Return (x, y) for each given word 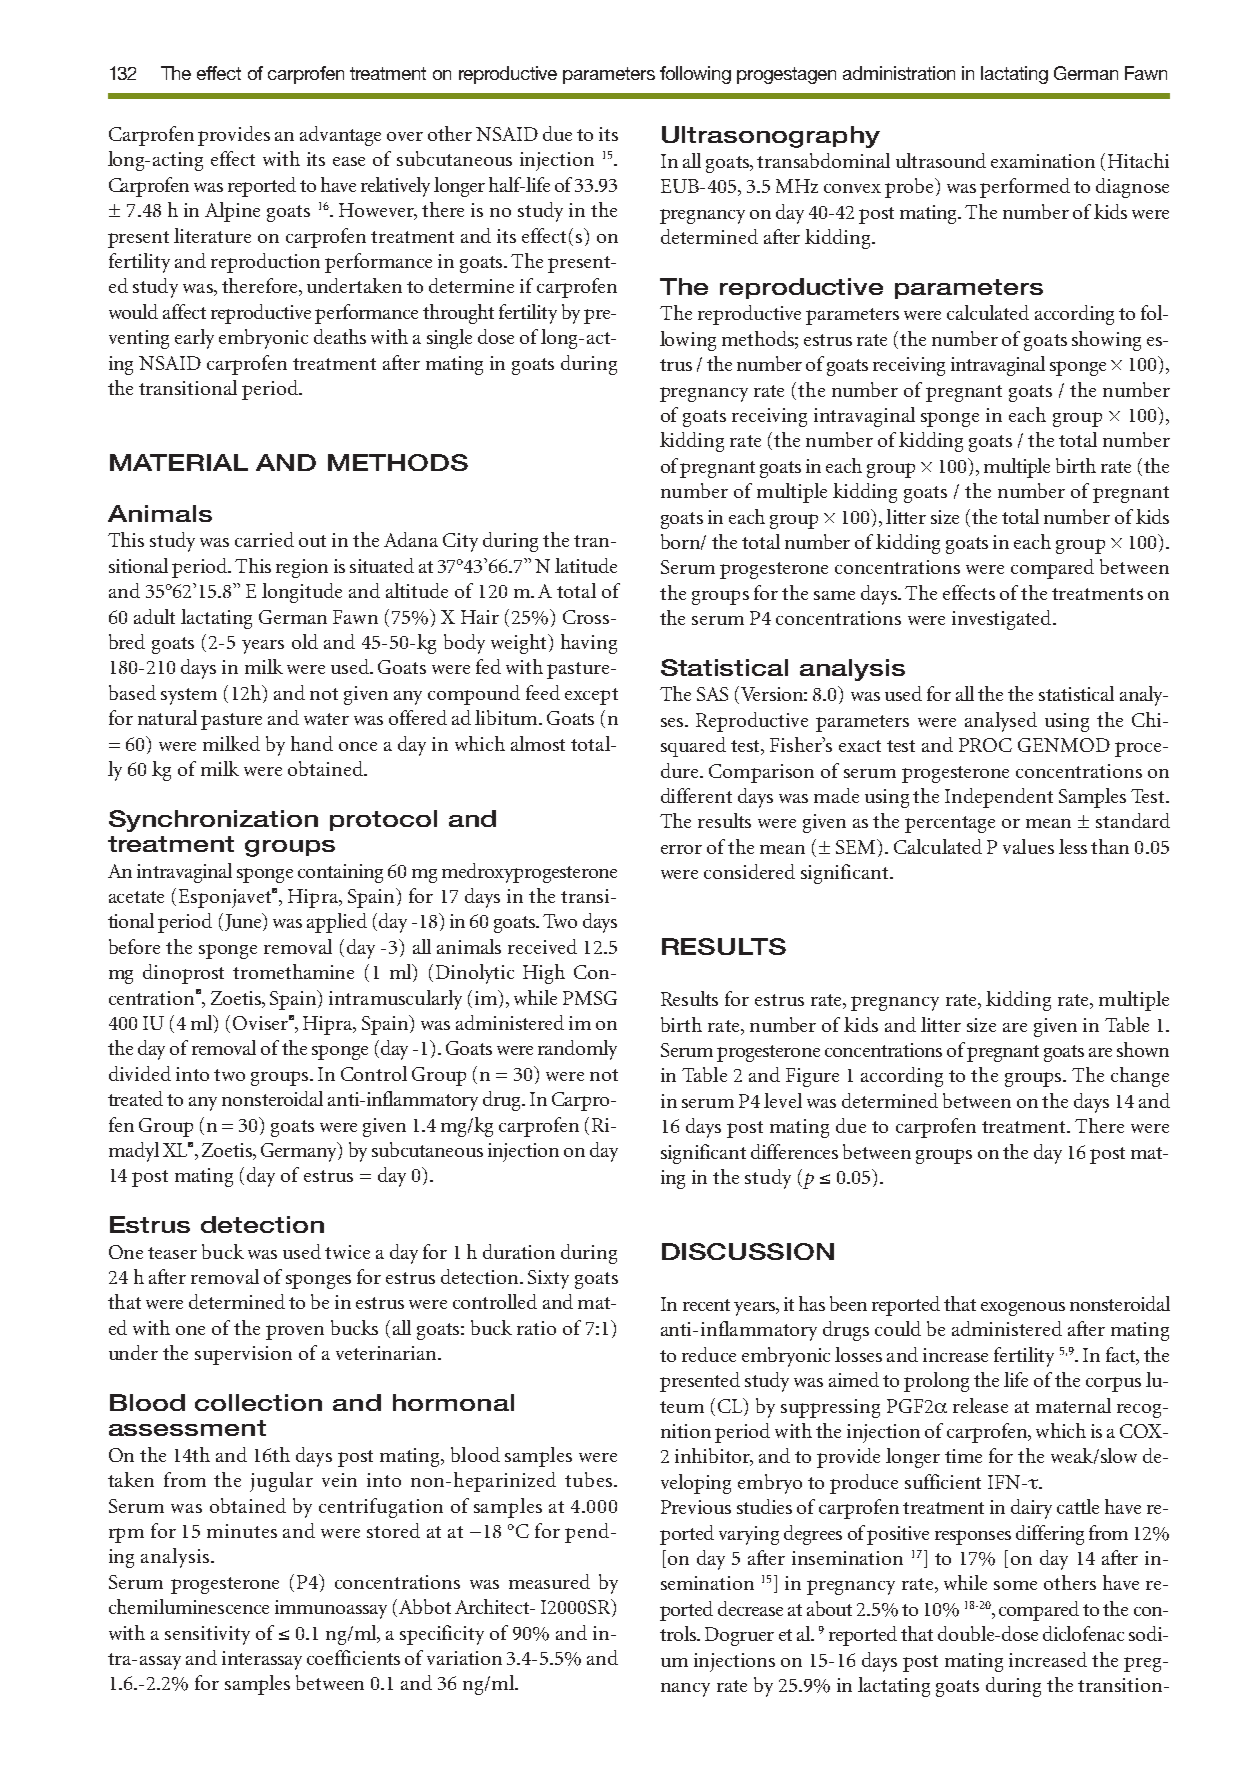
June (244, 922)
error (681, 849)
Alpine (232, 212)
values (1028, 846)
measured (549, 1581)
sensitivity (207, 1635)
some (1015, 1585)
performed (1025, 188)
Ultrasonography (771, 137)
